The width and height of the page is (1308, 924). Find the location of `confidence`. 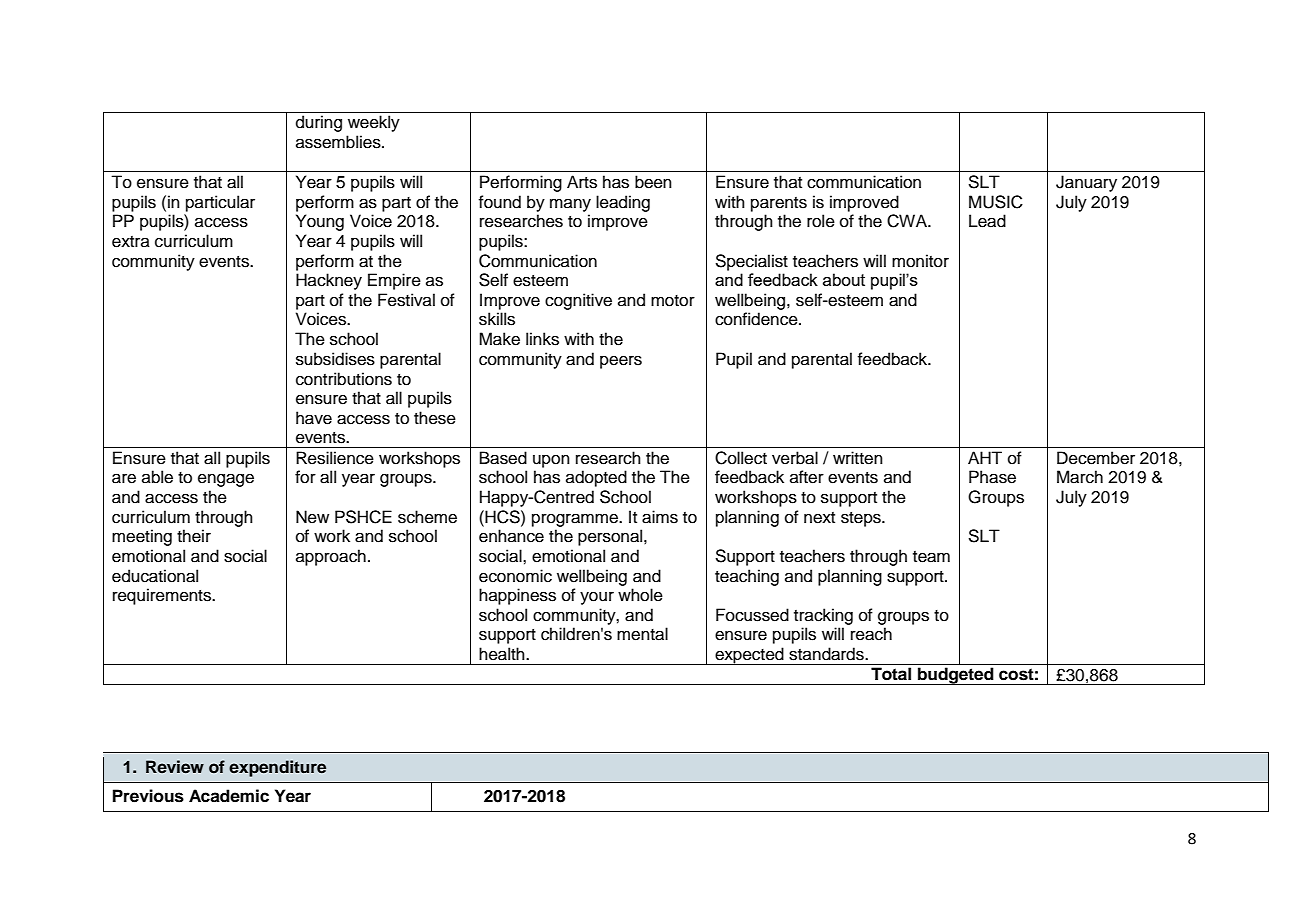

confidence is located at coordinates (757, 319).
